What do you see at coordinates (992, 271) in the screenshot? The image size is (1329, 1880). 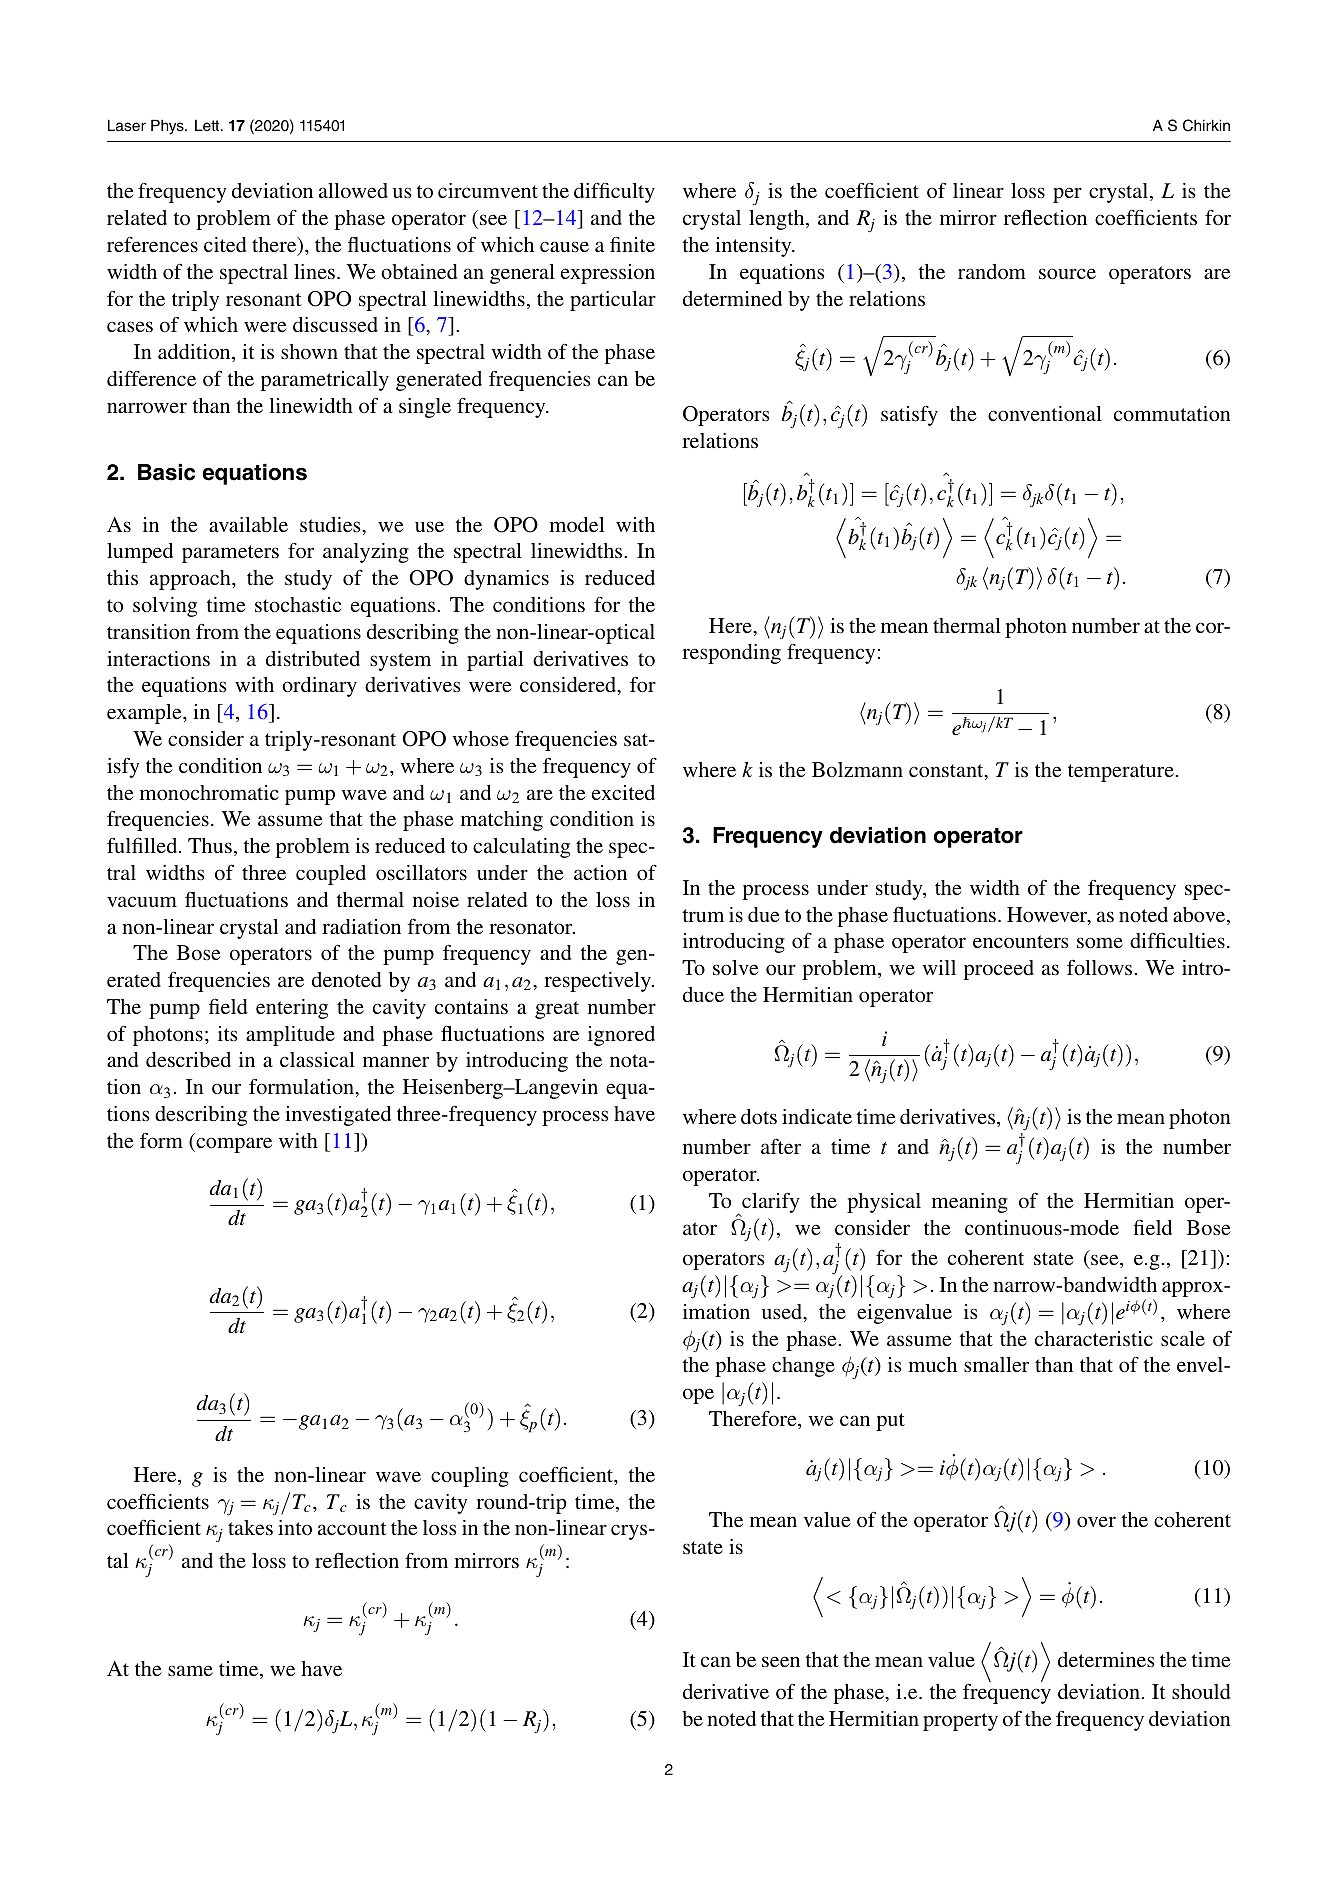 I see `random` at bounding box center [992, 271].
